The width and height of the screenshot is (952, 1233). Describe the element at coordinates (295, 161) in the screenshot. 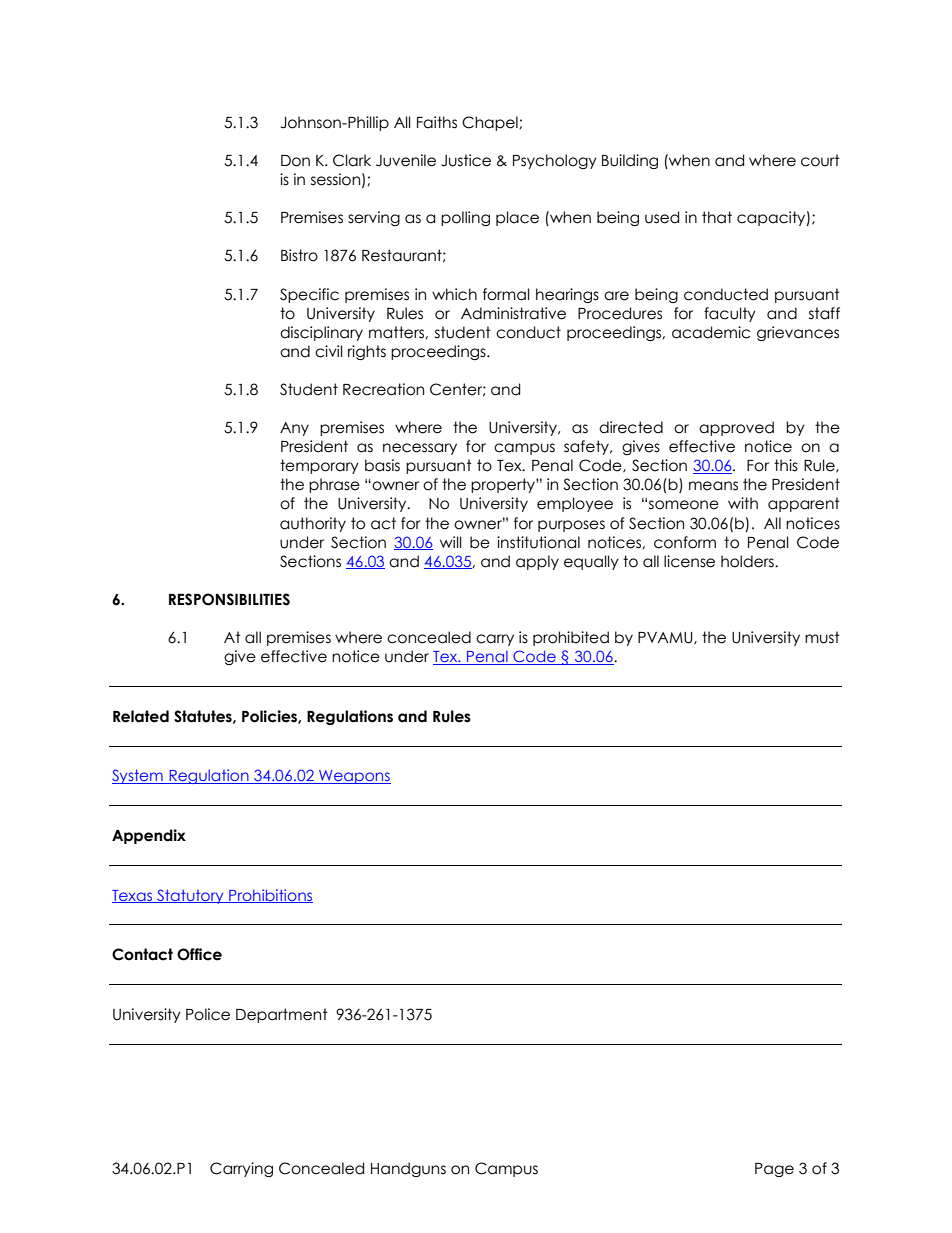

I see `Don` at that location.
